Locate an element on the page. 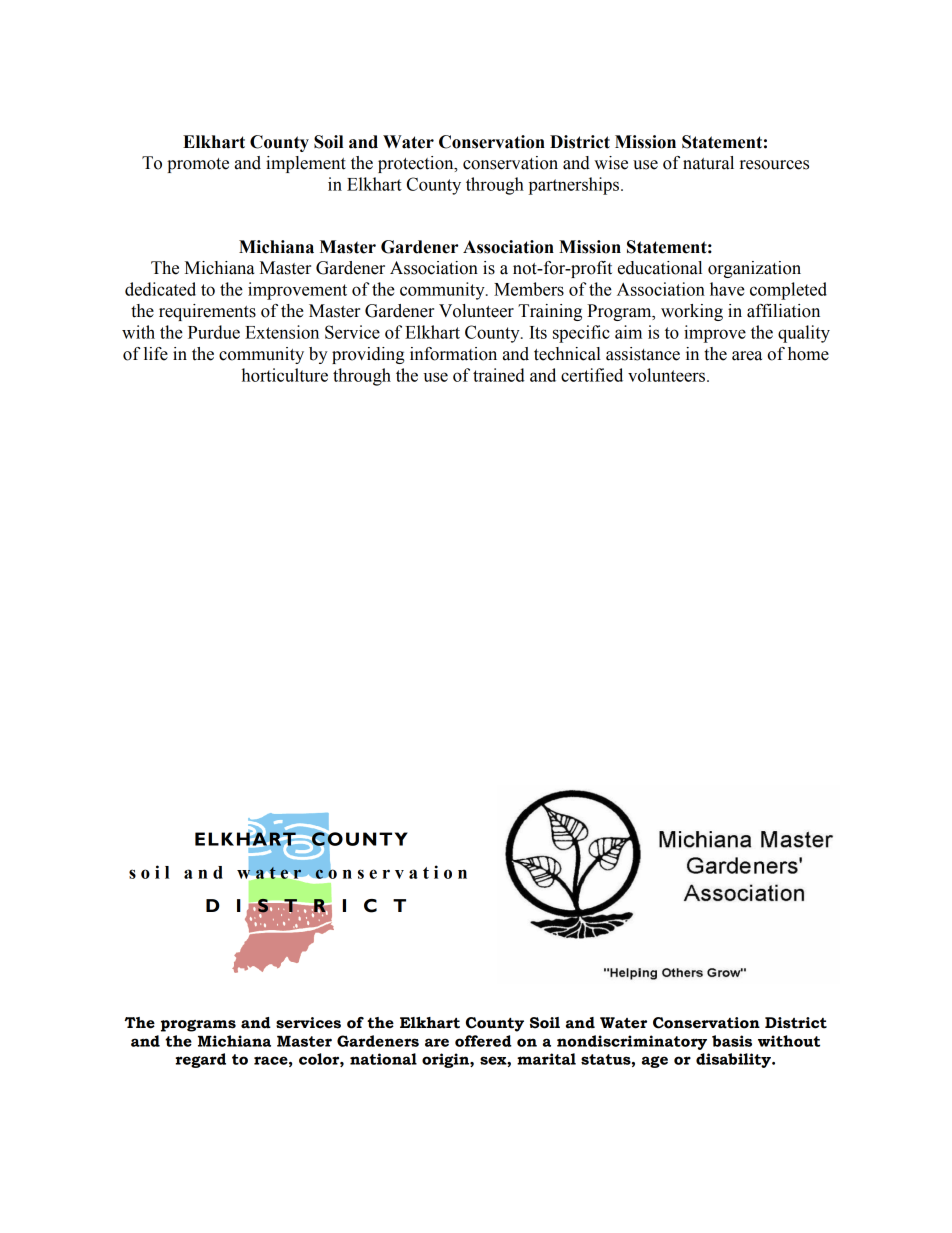 The width and height of the document is (952, 1233). national is located at coordinates (383, 1059).
